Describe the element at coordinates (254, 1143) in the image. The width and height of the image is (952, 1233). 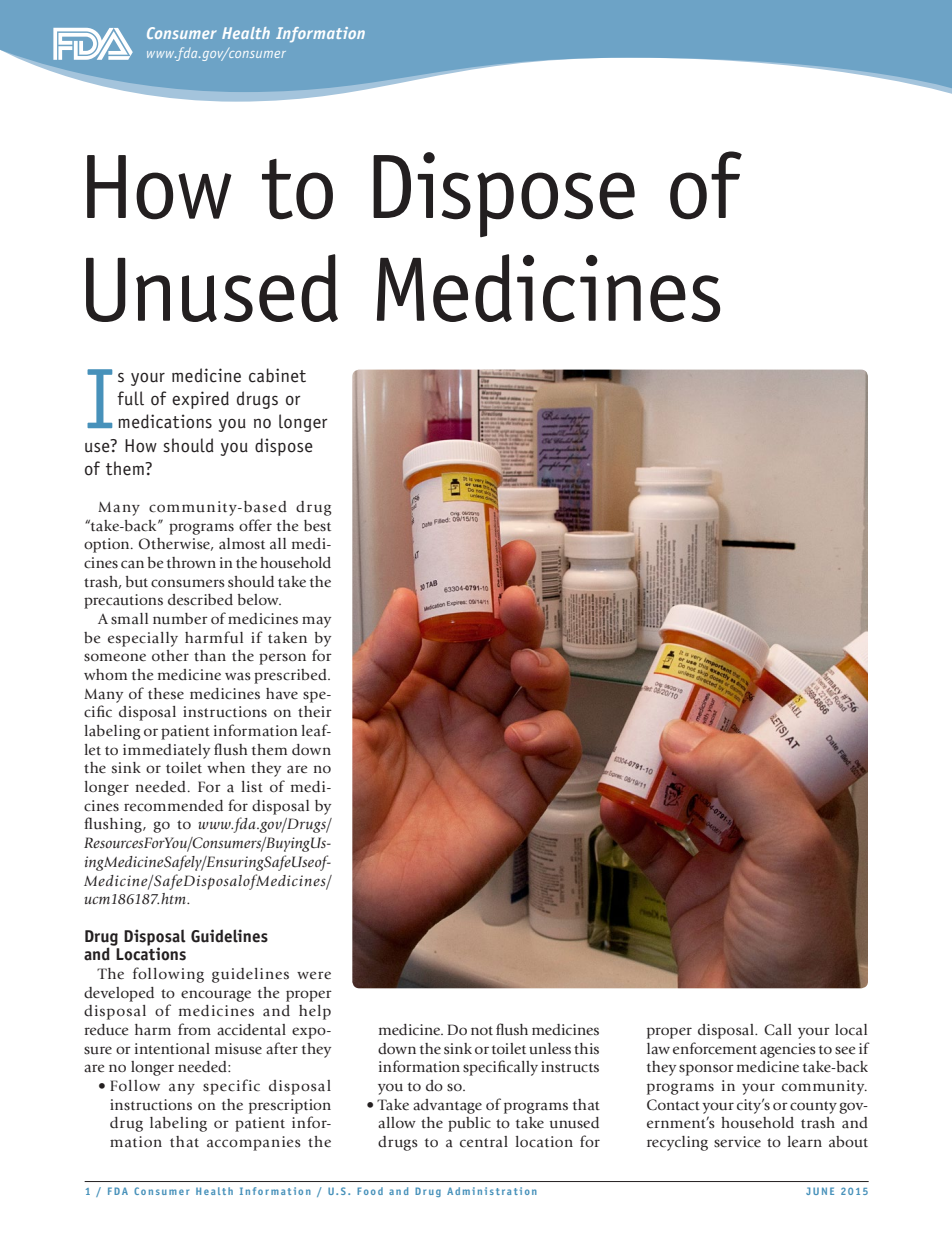
I see `accompanies` at that location.
